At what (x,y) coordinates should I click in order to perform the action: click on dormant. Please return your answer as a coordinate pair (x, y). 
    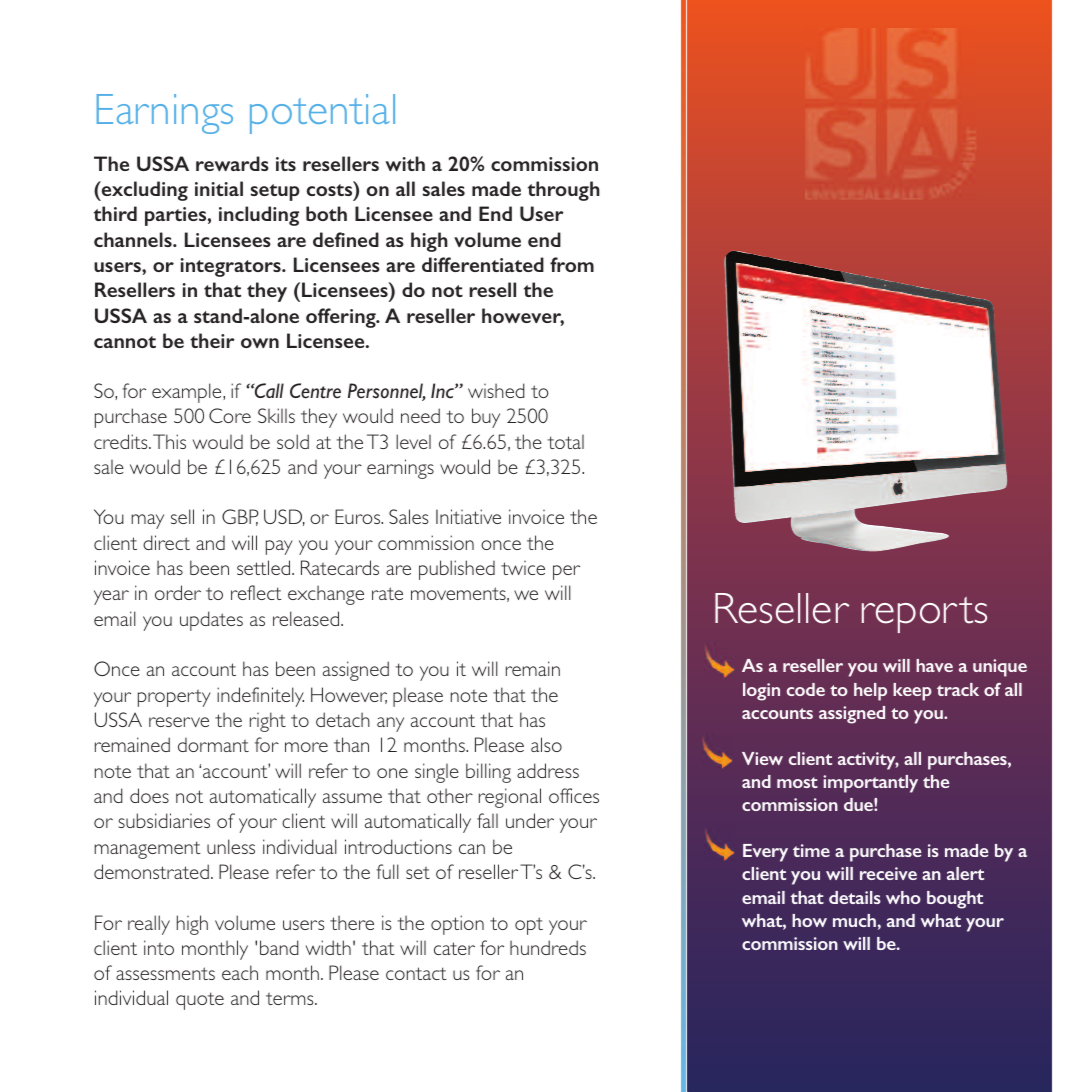
    Looking at the image, I should click on (213, 745).
